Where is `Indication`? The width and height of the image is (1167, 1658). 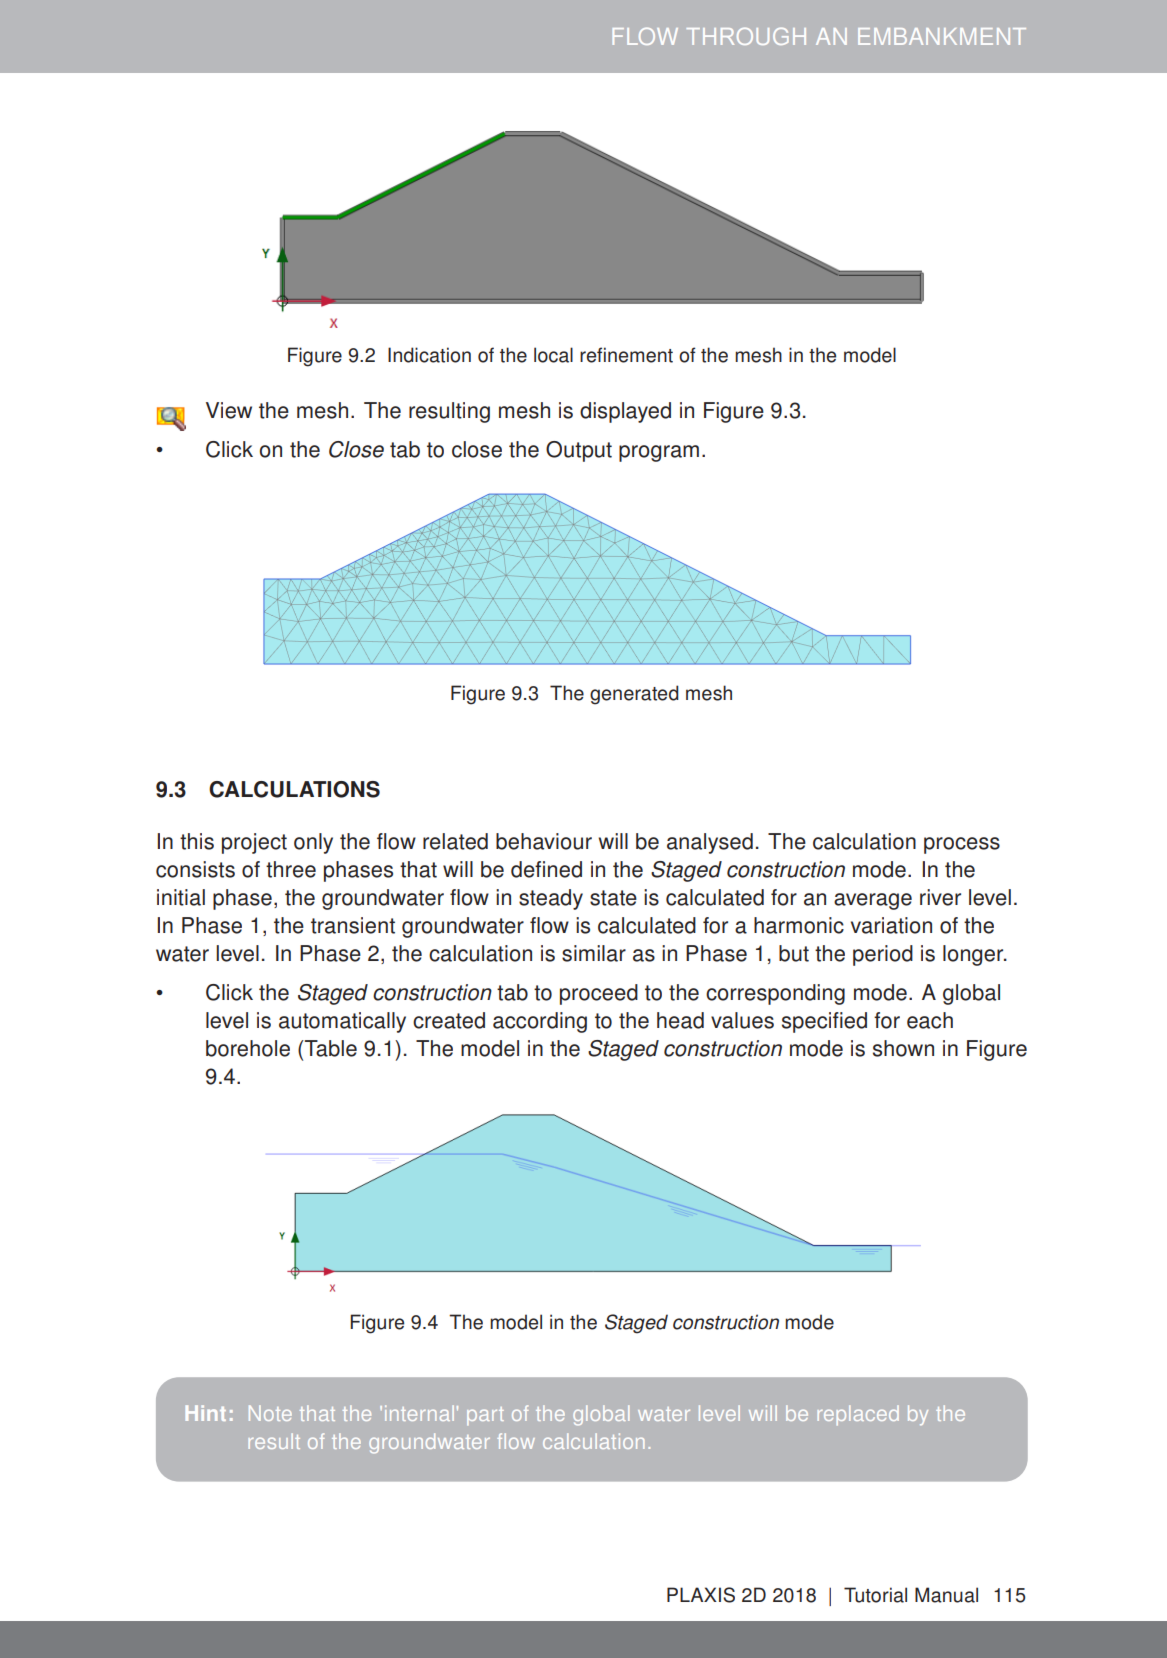
Indication is located at coordinates (429, 355).
